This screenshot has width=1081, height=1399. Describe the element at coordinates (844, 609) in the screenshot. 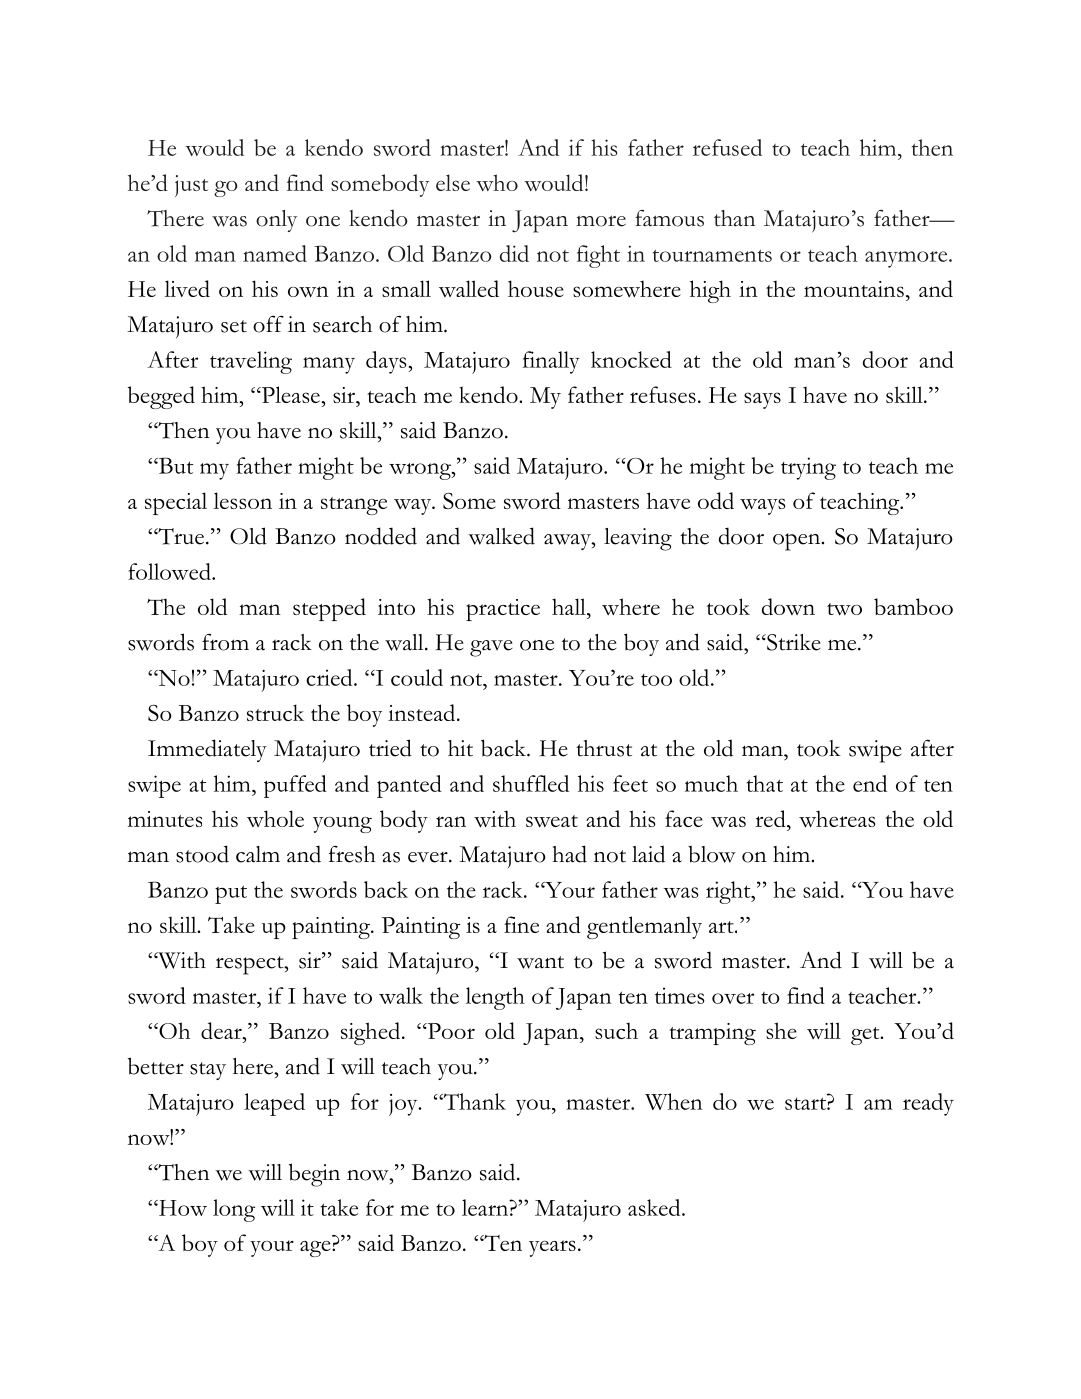

I see `two` at that location.
